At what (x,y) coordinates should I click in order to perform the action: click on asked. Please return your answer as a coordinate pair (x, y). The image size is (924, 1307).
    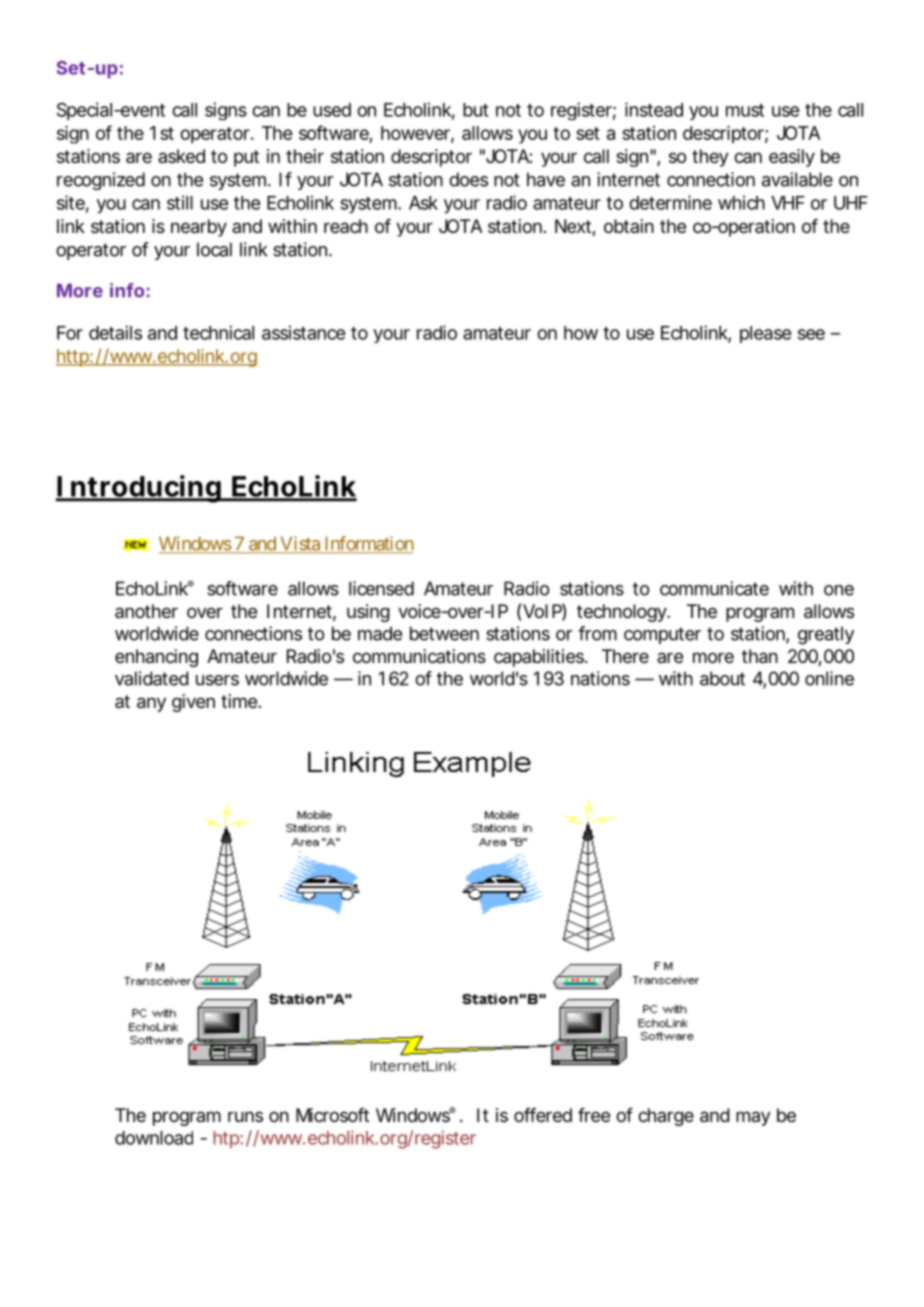
    Looking at the image, I should click on (181, 156).
